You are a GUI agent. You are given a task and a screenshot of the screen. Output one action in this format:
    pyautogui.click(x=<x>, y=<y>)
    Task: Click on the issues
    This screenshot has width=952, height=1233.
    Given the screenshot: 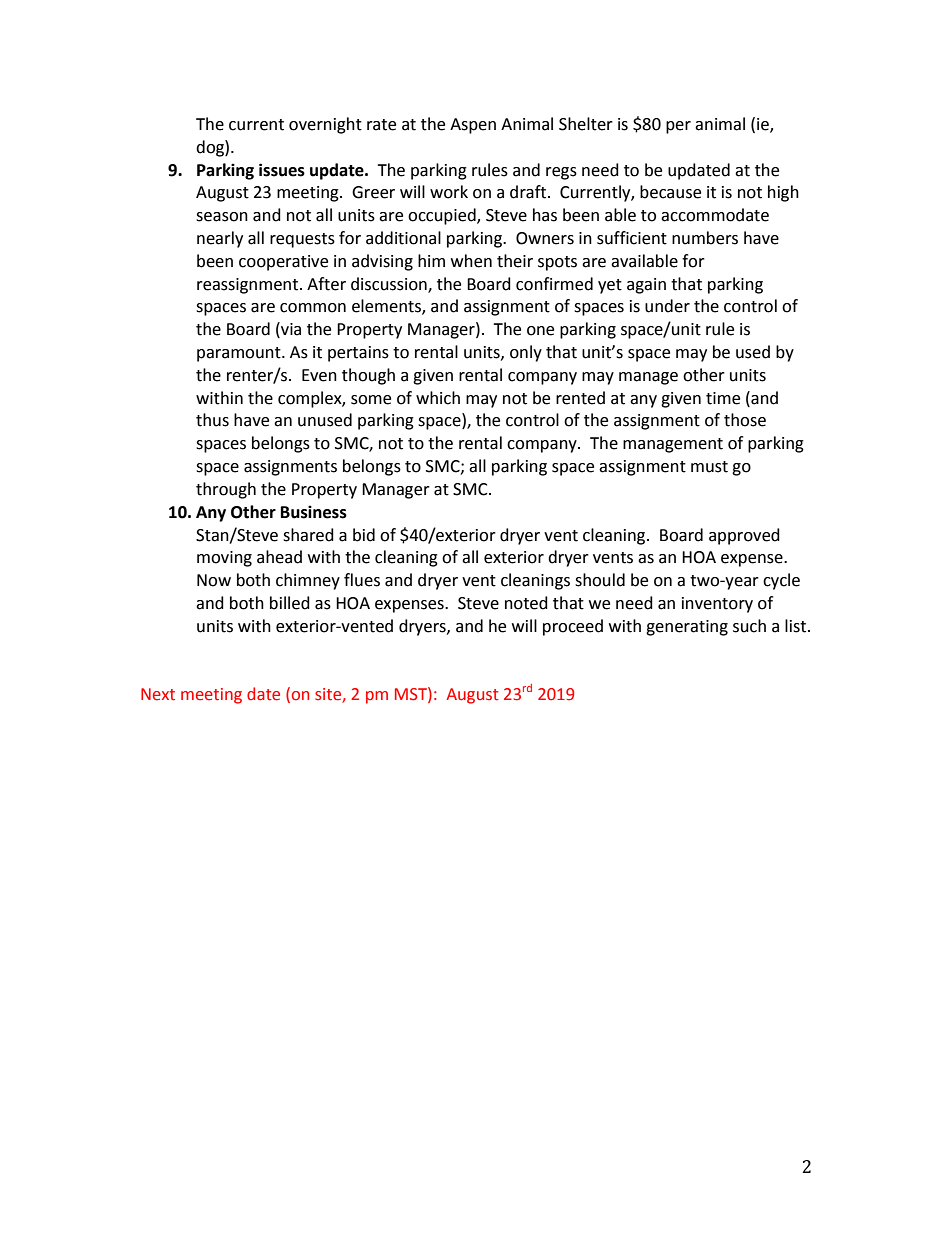 What is the action you would take?
    pyautogui.click(x=282, y=170)
